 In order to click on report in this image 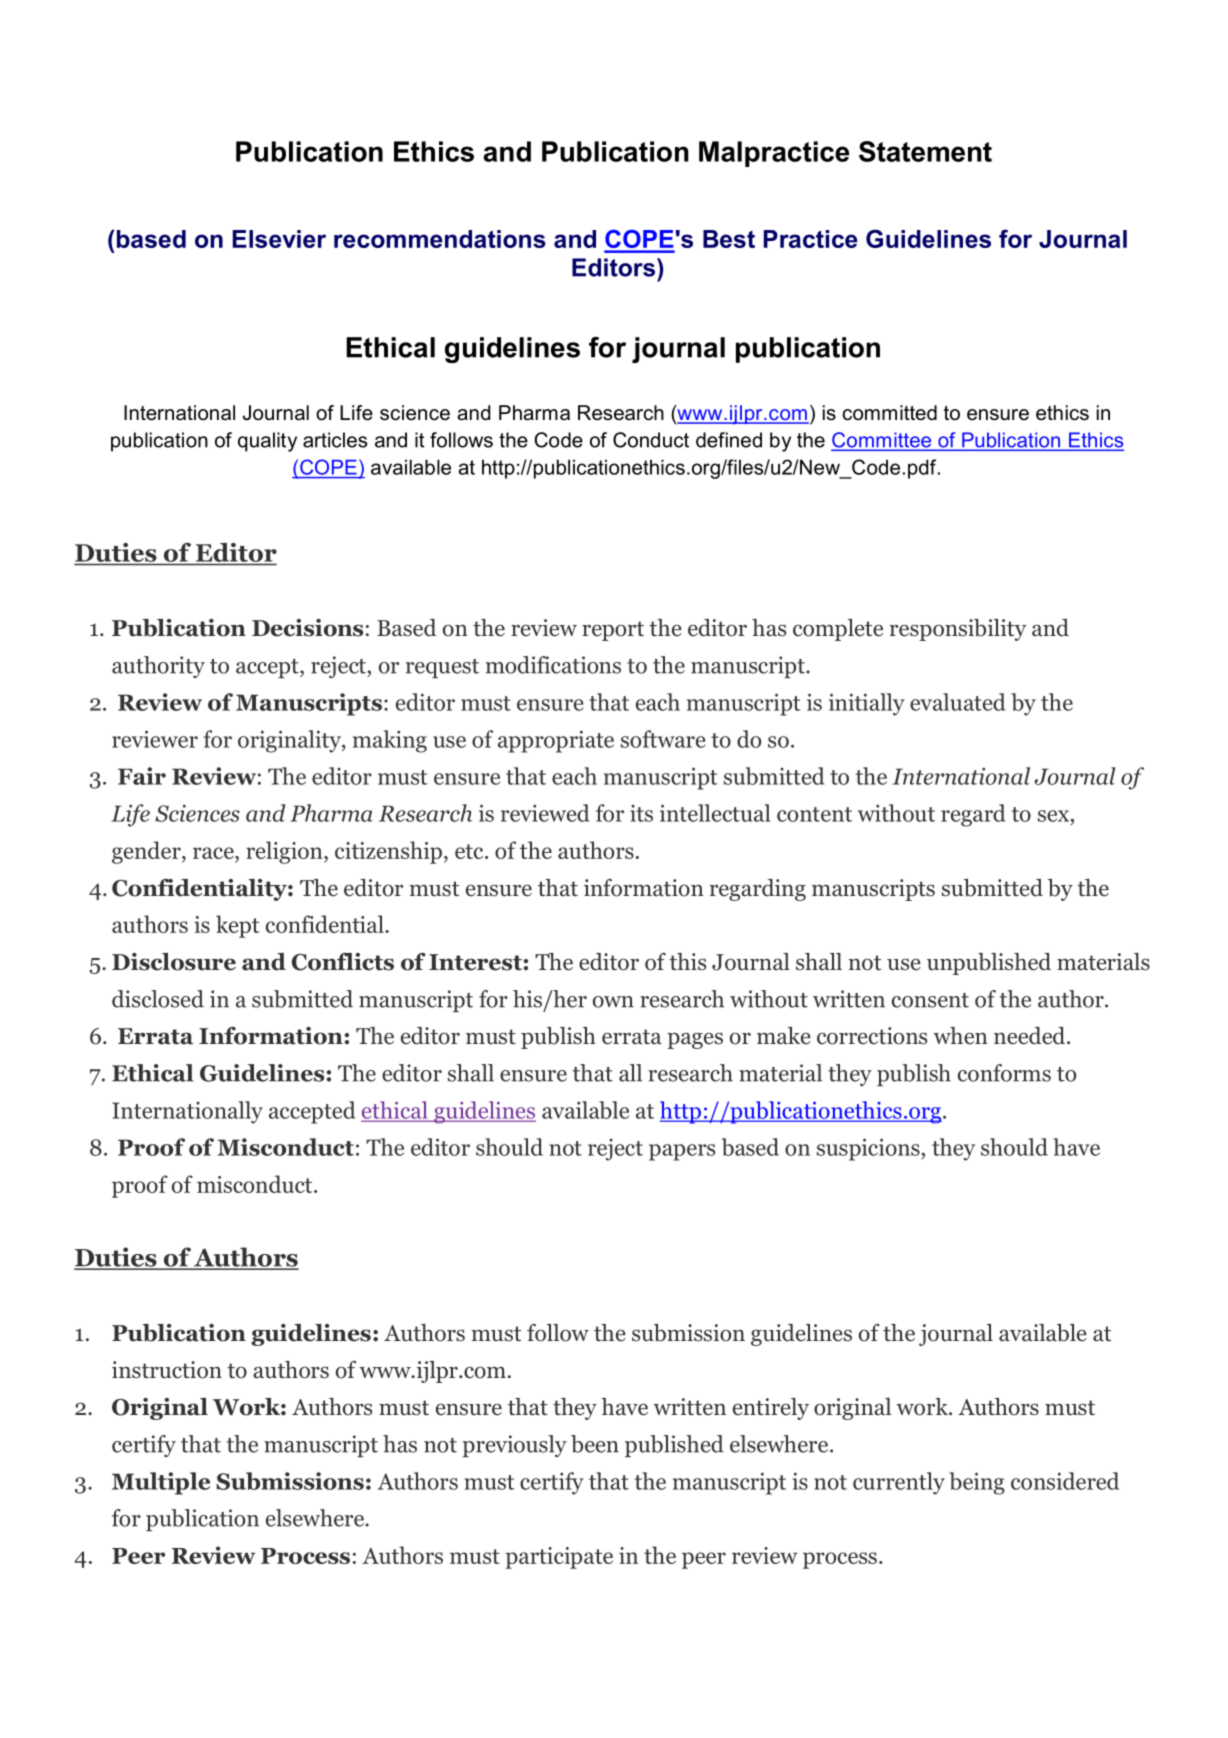, I will do `click(613, 631)`.
